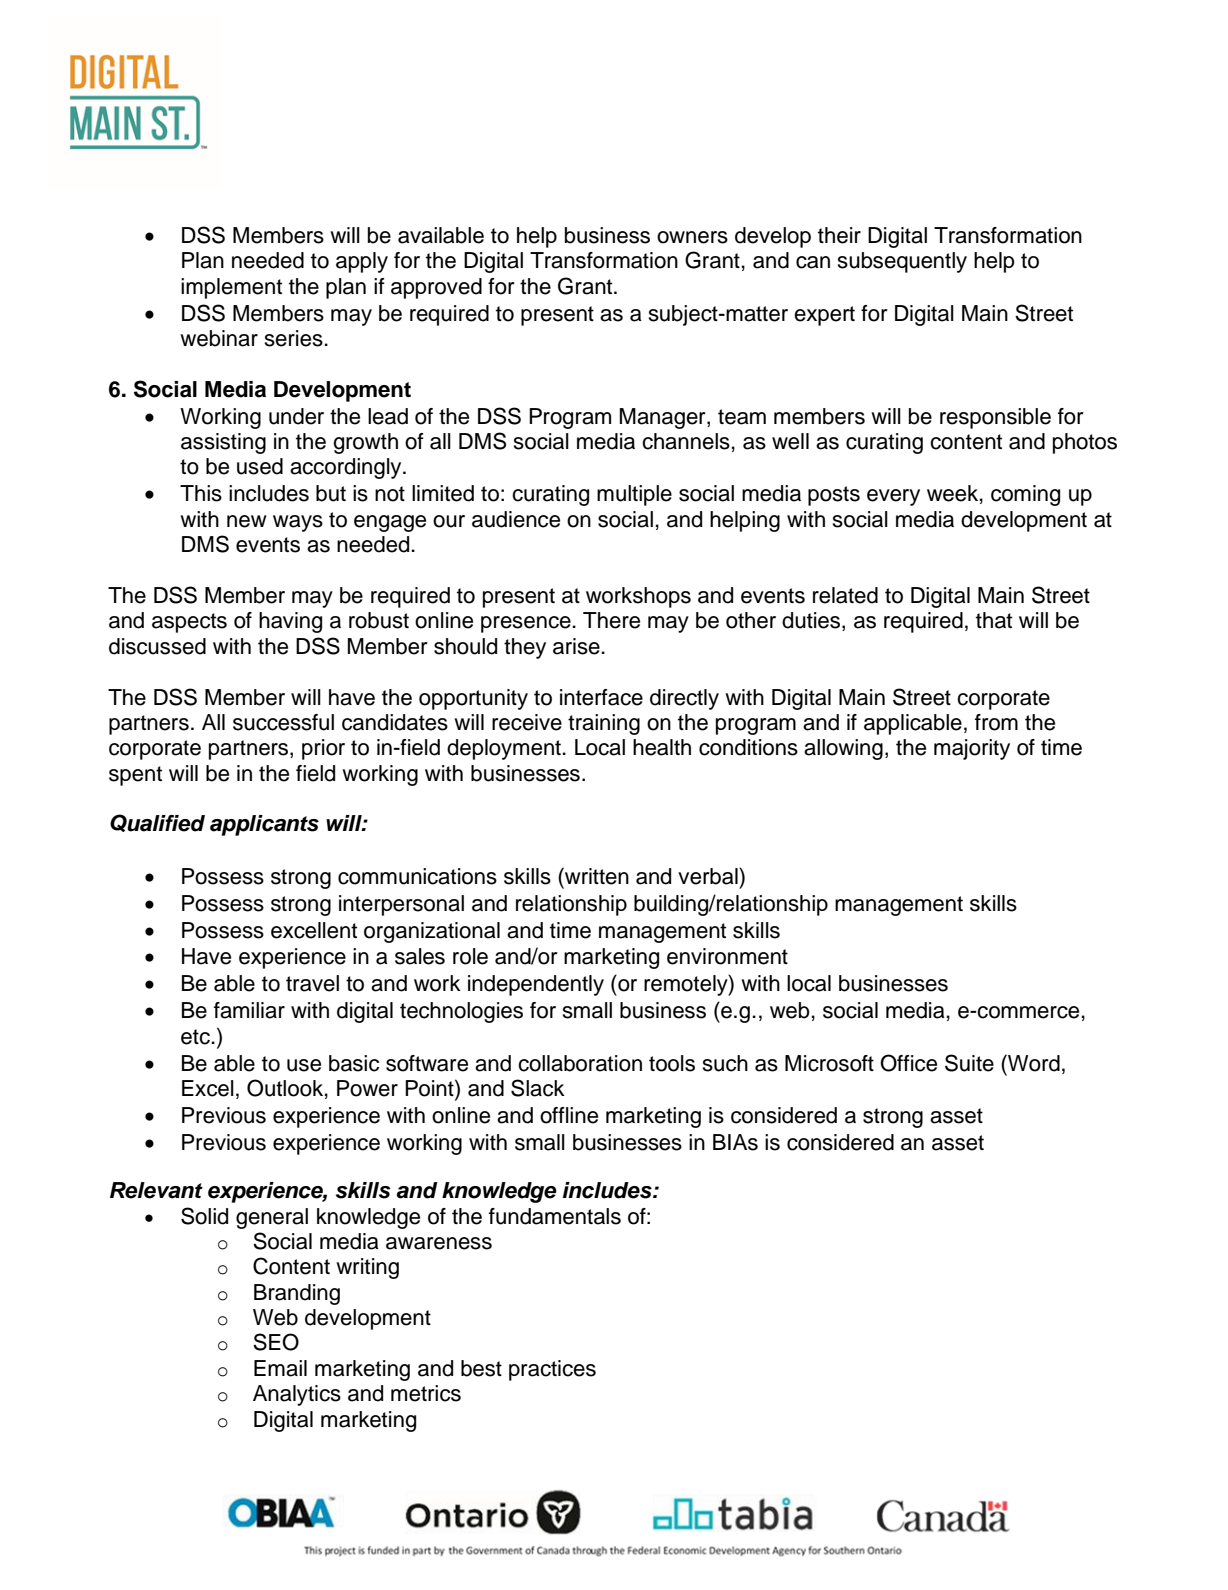 This screenshot has height=1590, width=1228. What do you see at coordinates (280, 1368) in the screenshot?
I see `Email` at bounding box center [280, 1368].
